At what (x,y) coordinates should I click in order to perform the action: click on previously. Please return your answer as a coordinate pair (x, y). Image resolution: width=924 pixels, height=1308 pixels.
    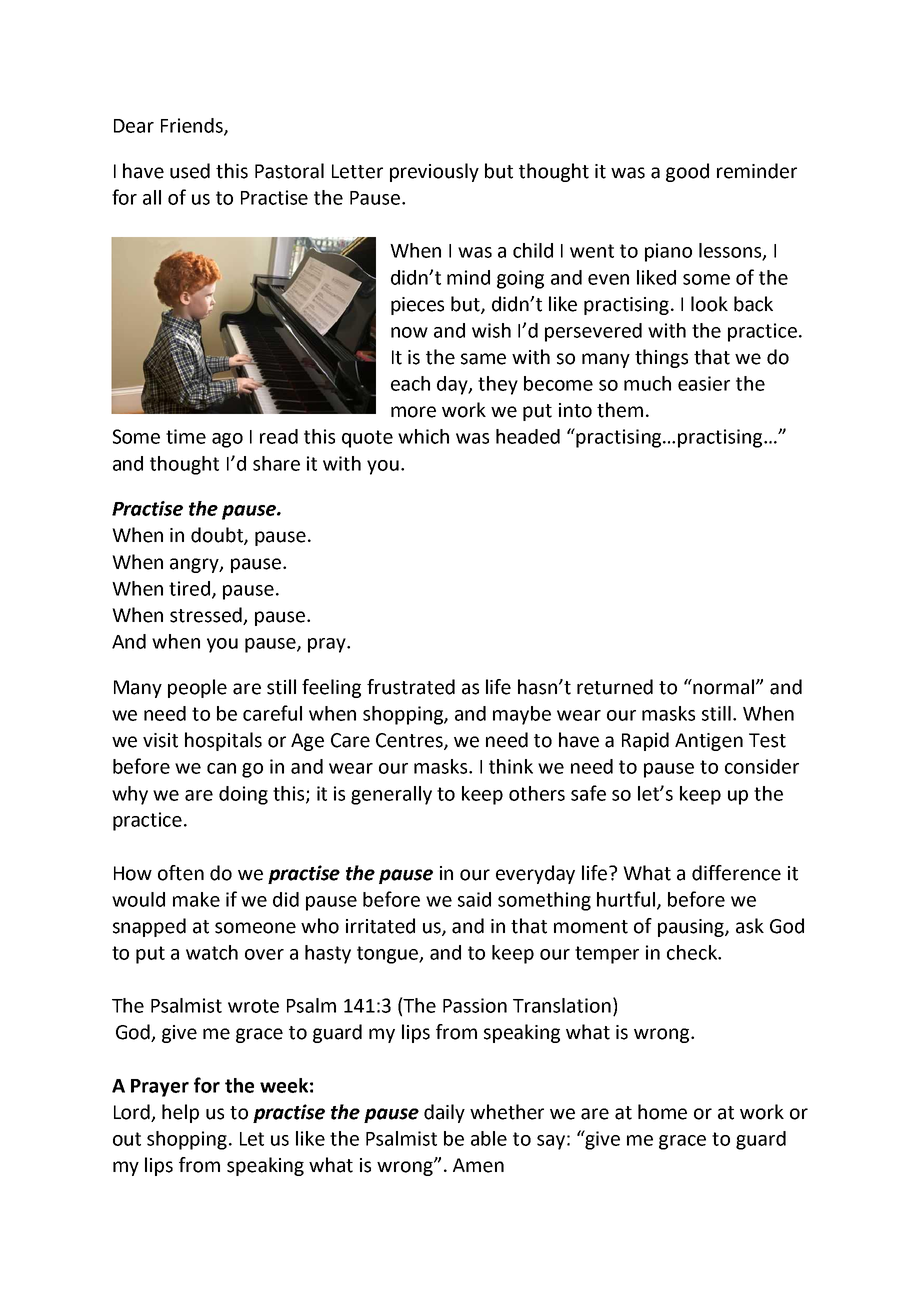
    Looking at the image, I should click on (434, 172).
